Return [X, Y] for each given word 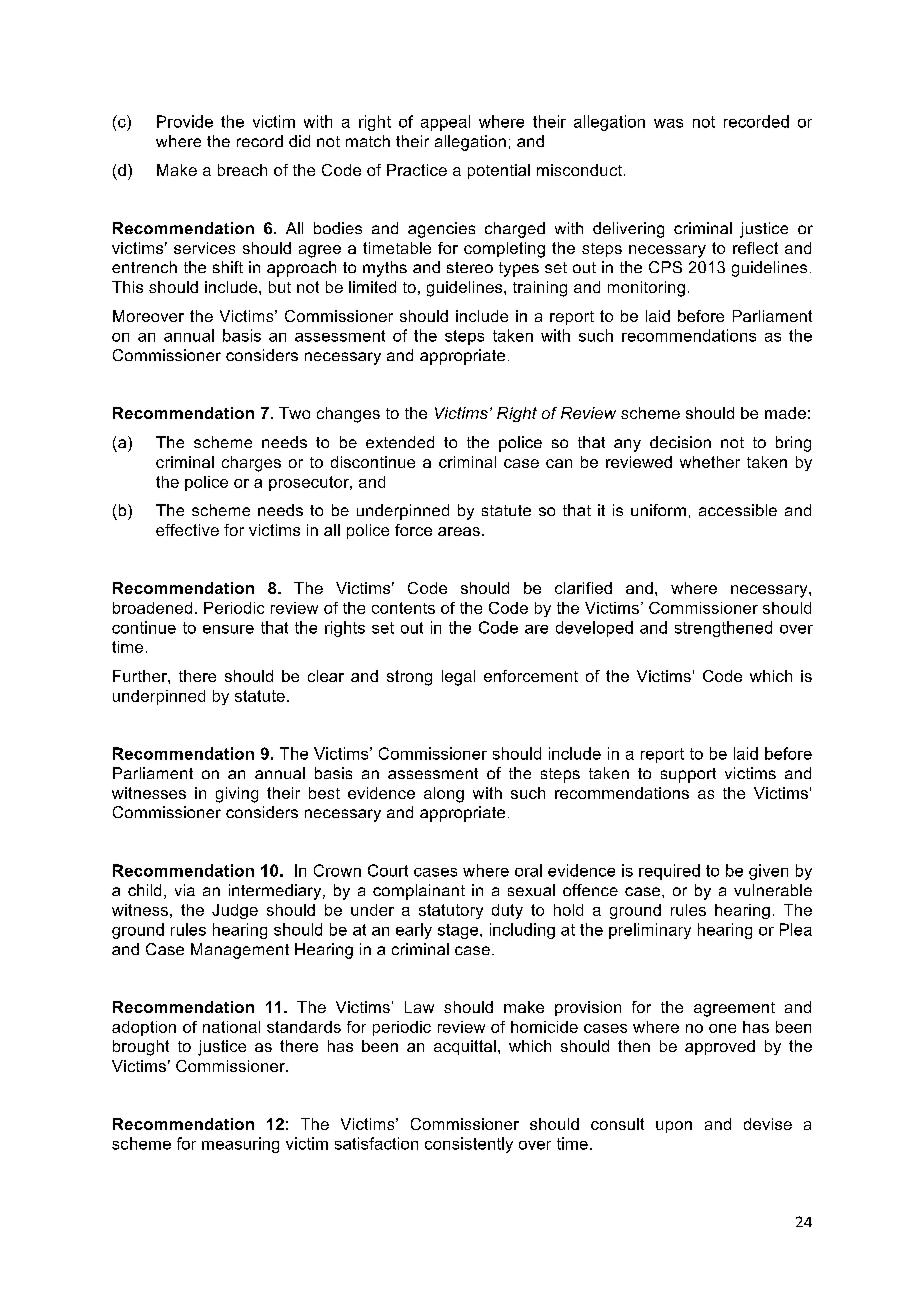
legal [458, 678]
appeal [445, 123]
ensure [228, 629]
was [668, 123]
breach [242, 170]
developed [594, 629]
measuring [240, 1145]
